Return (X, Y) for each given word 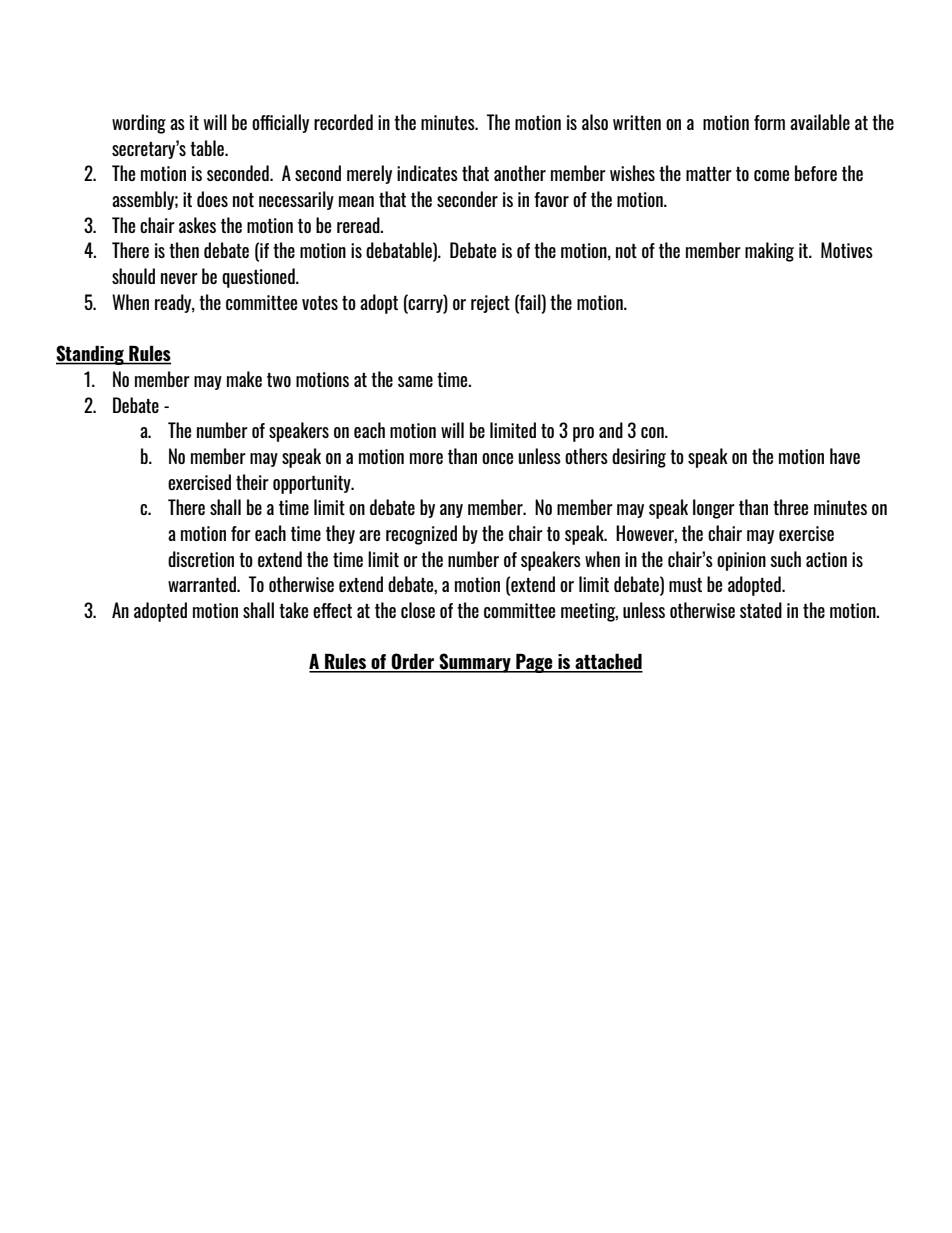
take (293, 610)
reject (490, 304)
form (769, 122)
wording (139, 124)
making (769, 252)
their (252, 482)
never (179, 278)
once (497, 458)
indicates (427, 173)
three (790, 507)
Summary (475, 663)
